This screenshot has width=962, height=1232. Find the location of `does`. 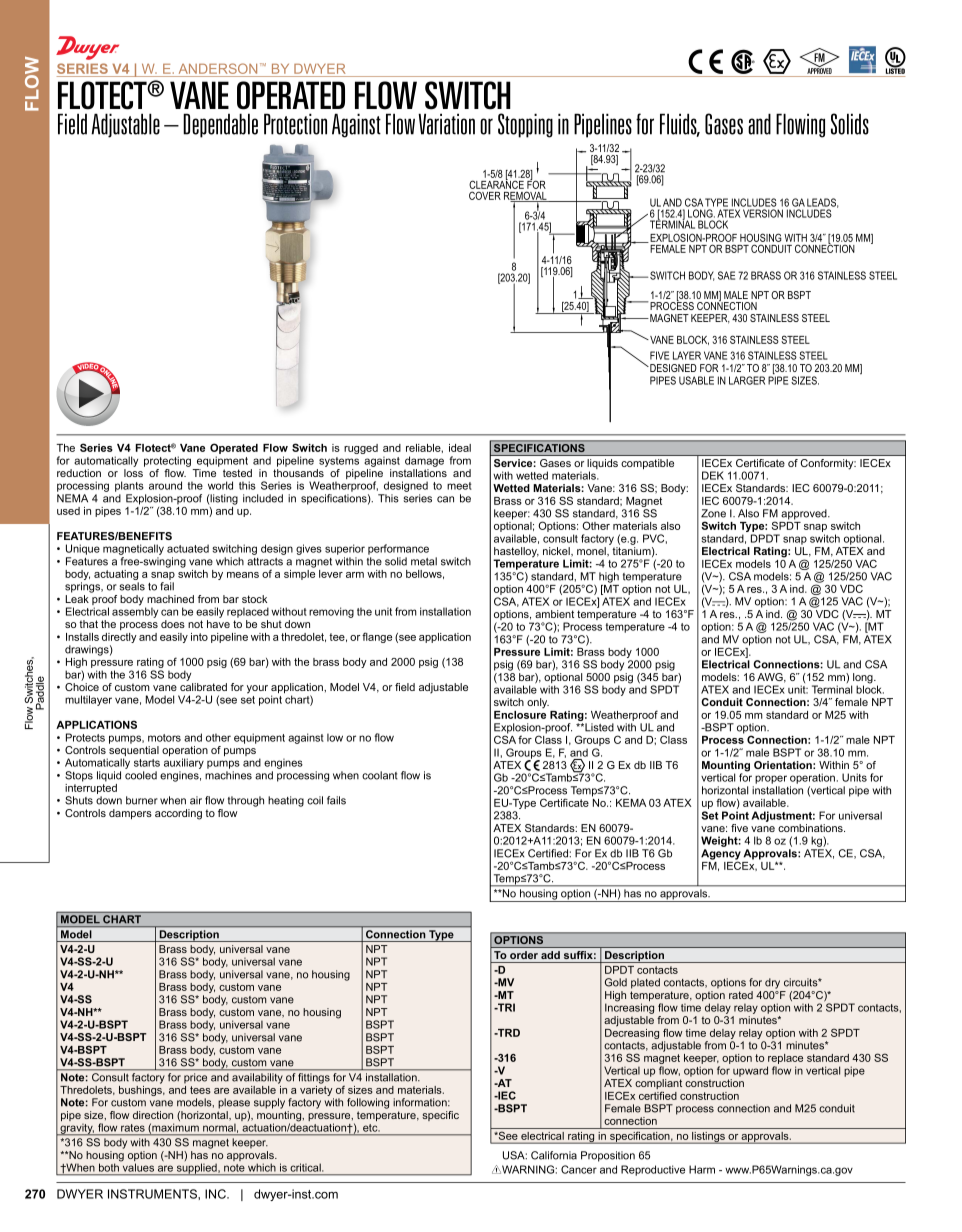

does is located at coordinates (173, 624).
